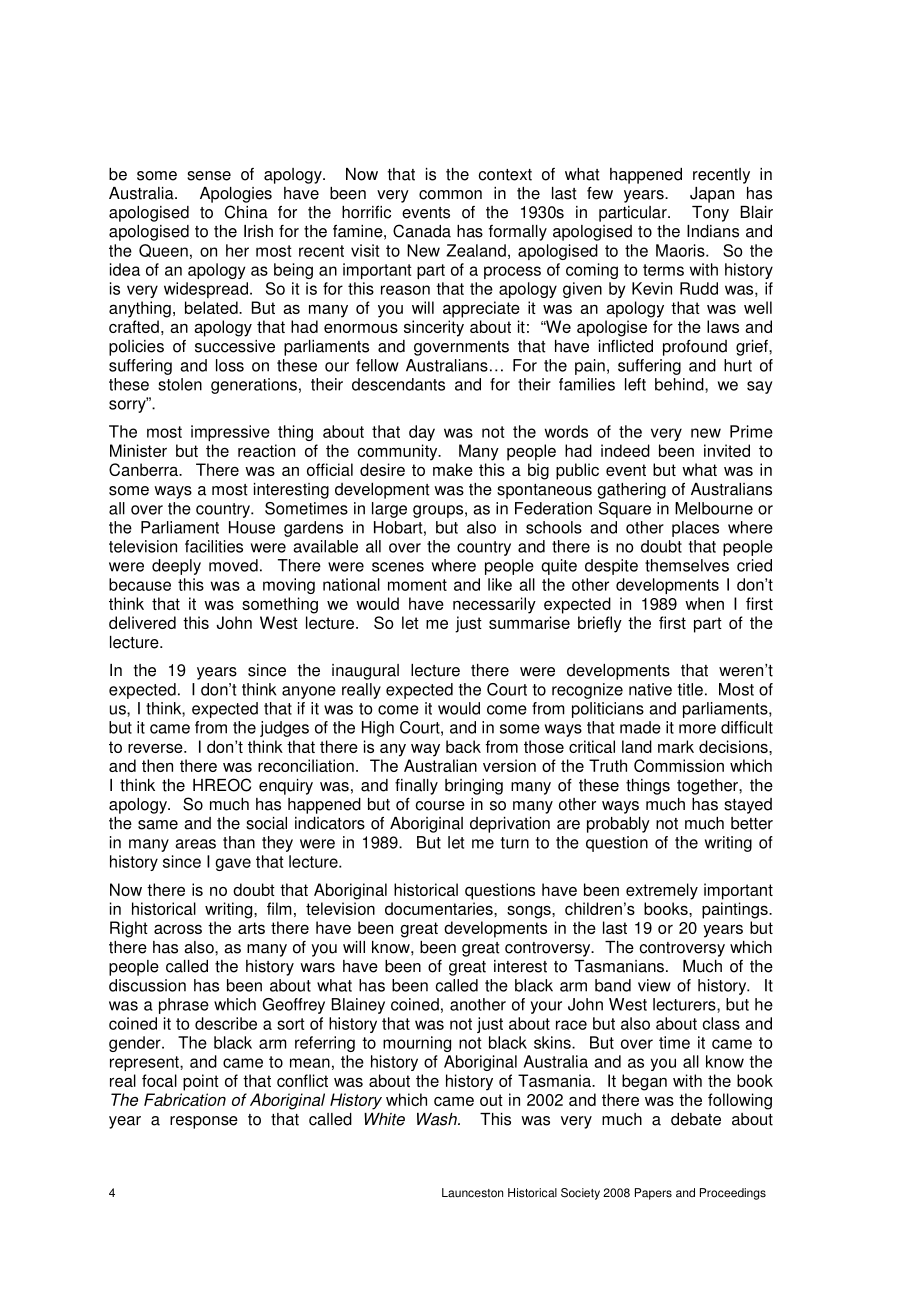  Describe the element at coordinates (472, 1193) in the screenshot. I see `Launceston` at that location.
